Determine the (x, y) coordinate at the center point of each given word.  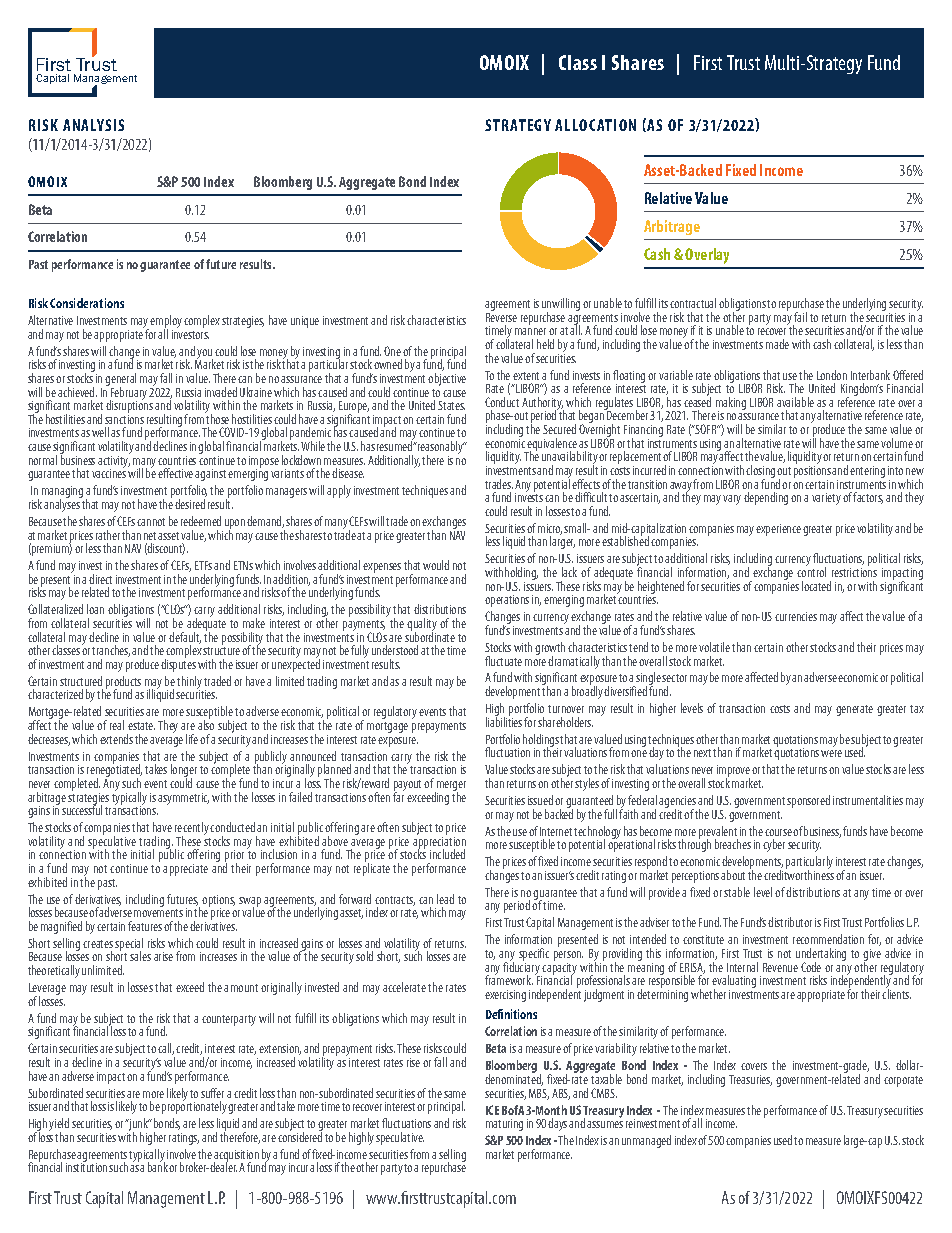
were (831, 753)
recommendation (828, 939)
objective (447, 379)
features (145, 926)
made (777, 344)
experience (778, 530)
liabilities (504, 721)
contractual (693, 303)
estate (141, 726)
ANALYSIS (93, 125)
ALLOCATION (595, 125)
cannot (151, 522)
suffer (212, 1093)
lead (445, 899)
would (436, 565)
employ (166, 323)
